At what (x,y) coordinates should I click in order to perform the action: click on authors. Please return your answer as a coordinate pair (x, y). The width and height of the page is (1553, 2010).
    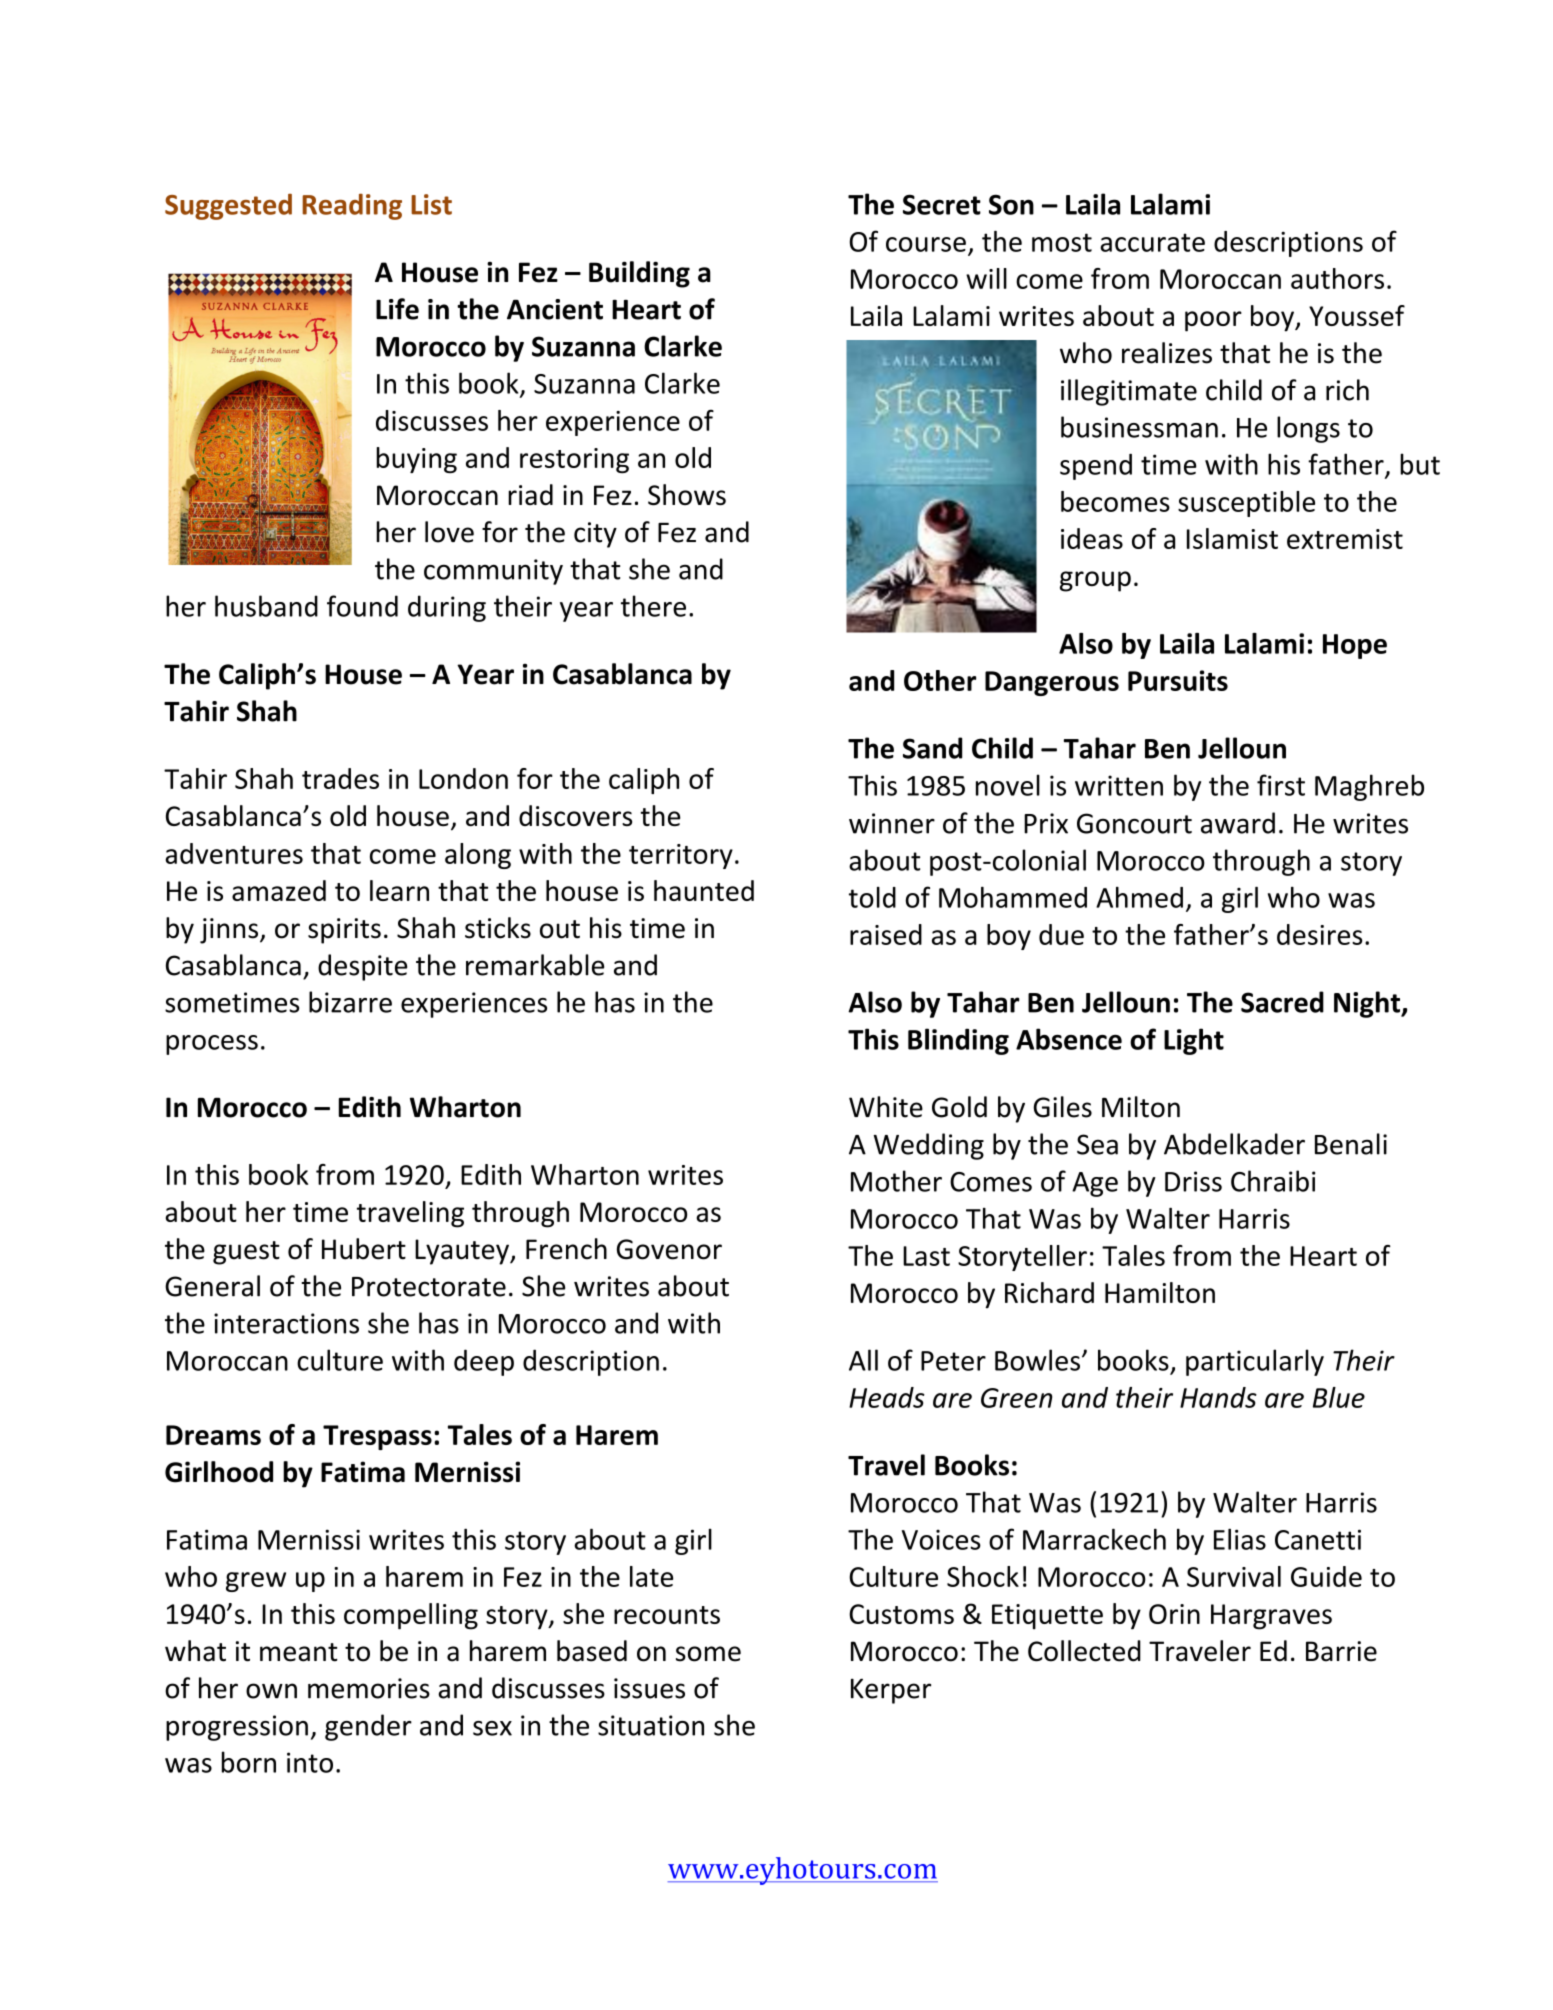
    Looking at the image, I should click on (1337, 278).
